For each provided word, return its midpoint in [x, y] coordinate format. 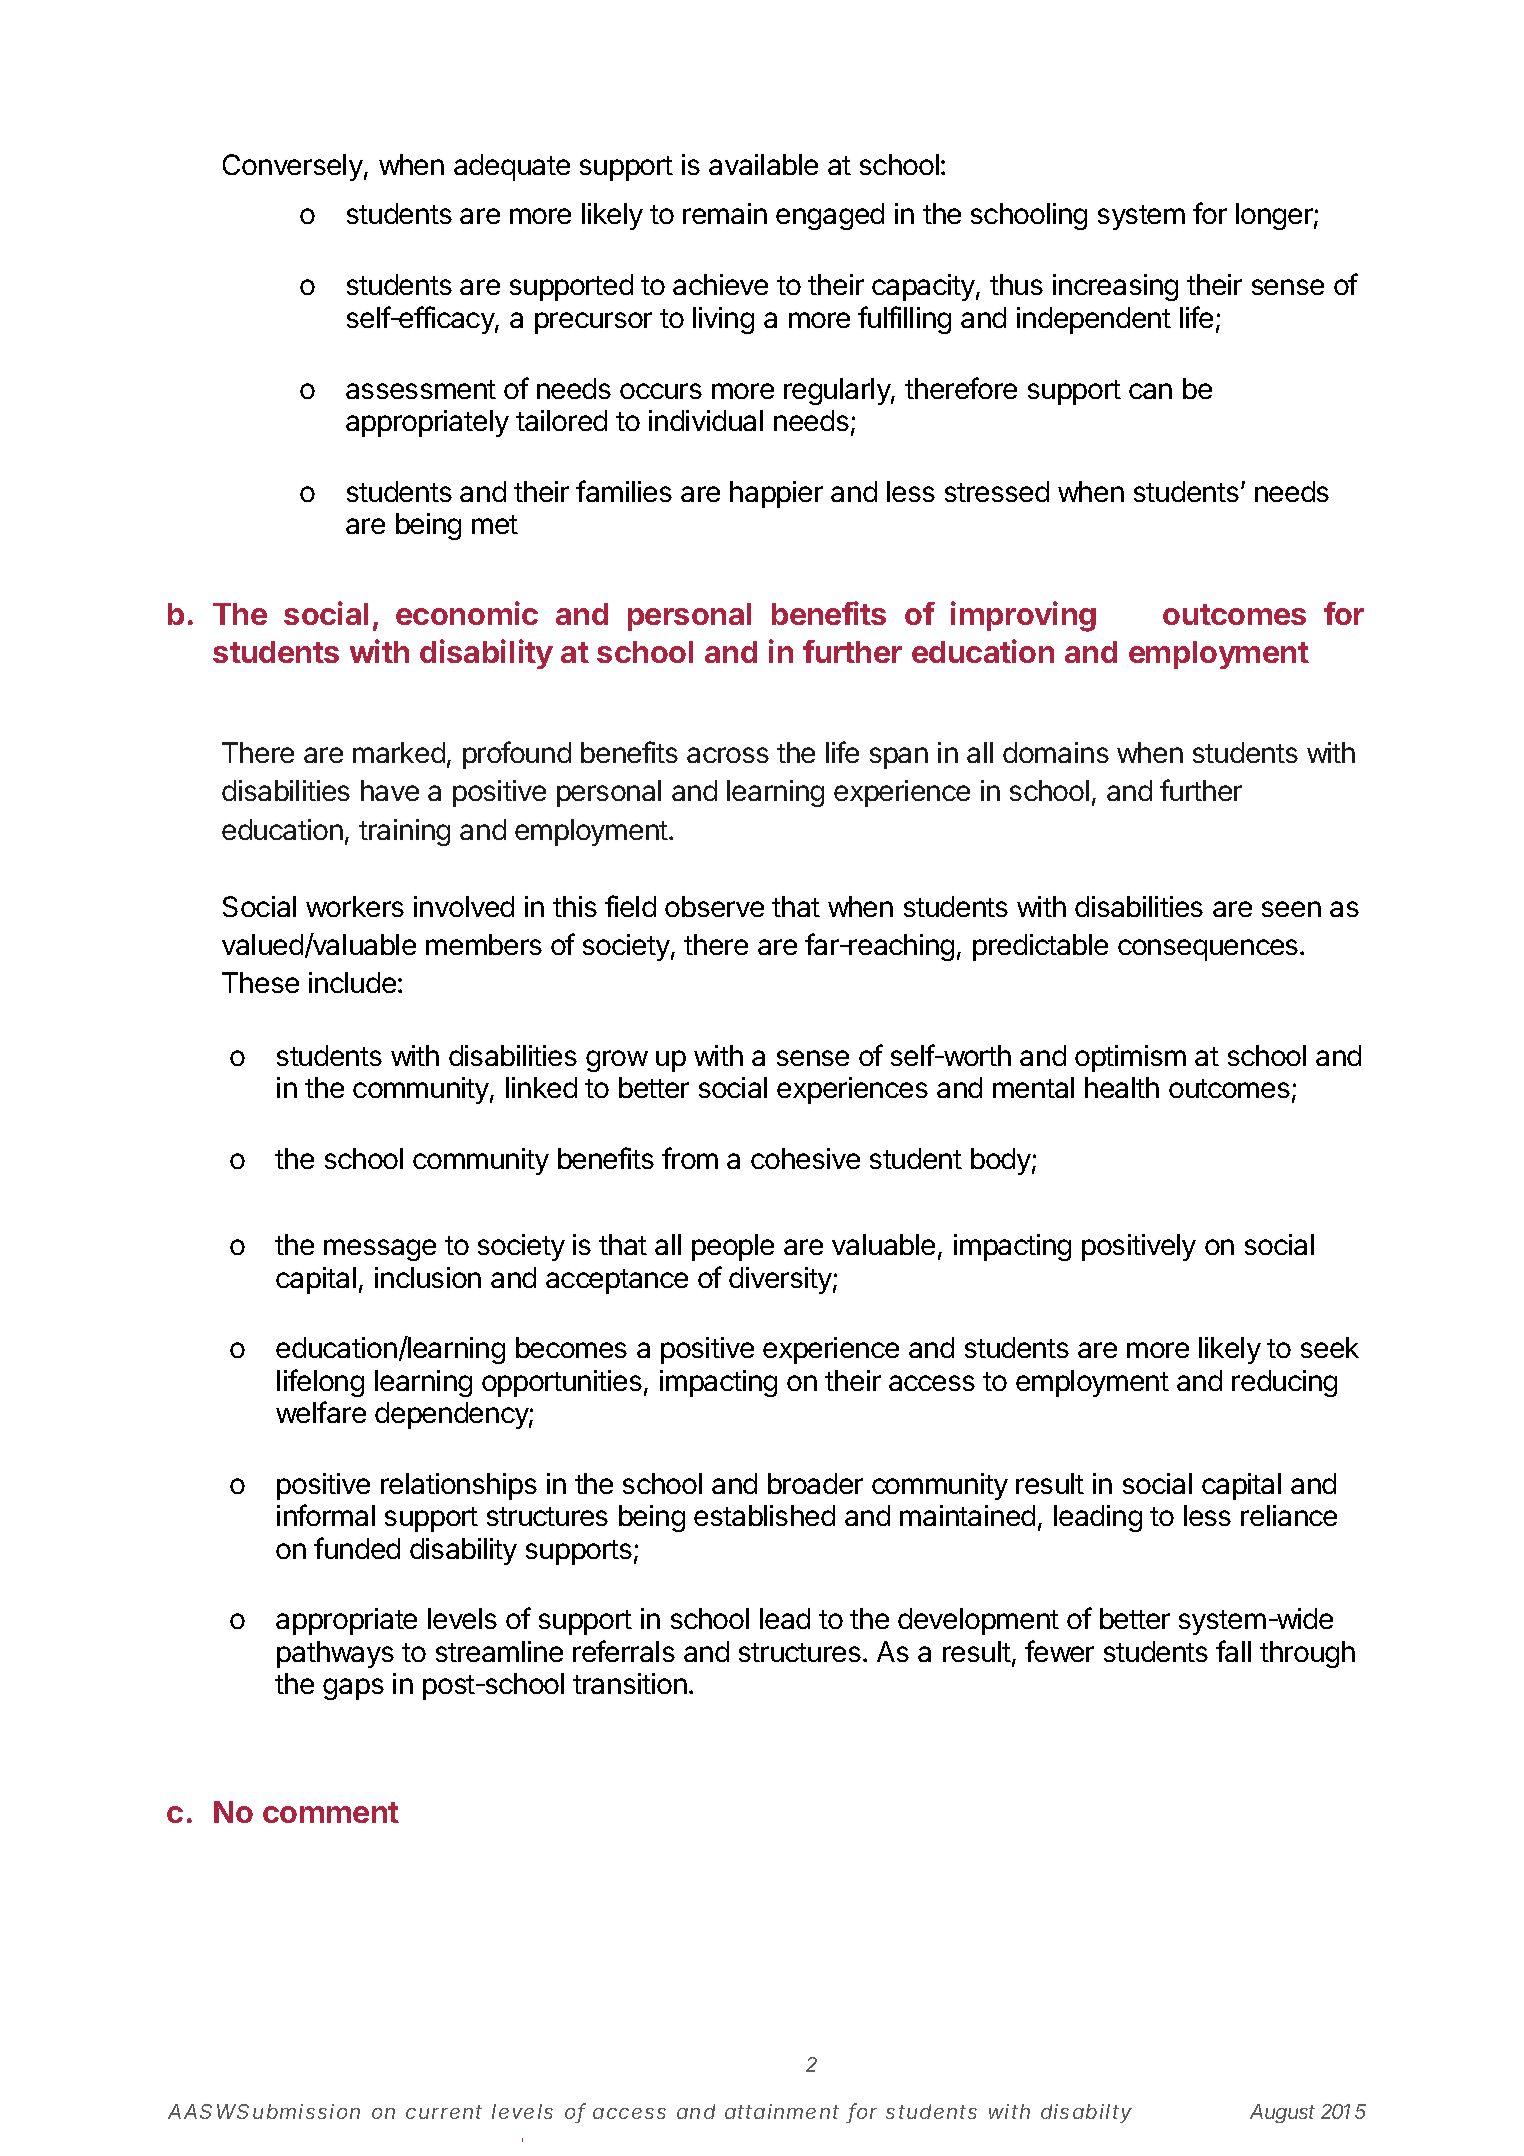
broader [815, 1483]
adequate [512, 167]
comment [331, 1812]
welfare [321, 1412]
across [728, 755]
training [404, 832]
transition [630, 1683]
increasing [1115, 287]
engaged [830, 216]
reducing [1284, 1383]
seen [1291, 909]
